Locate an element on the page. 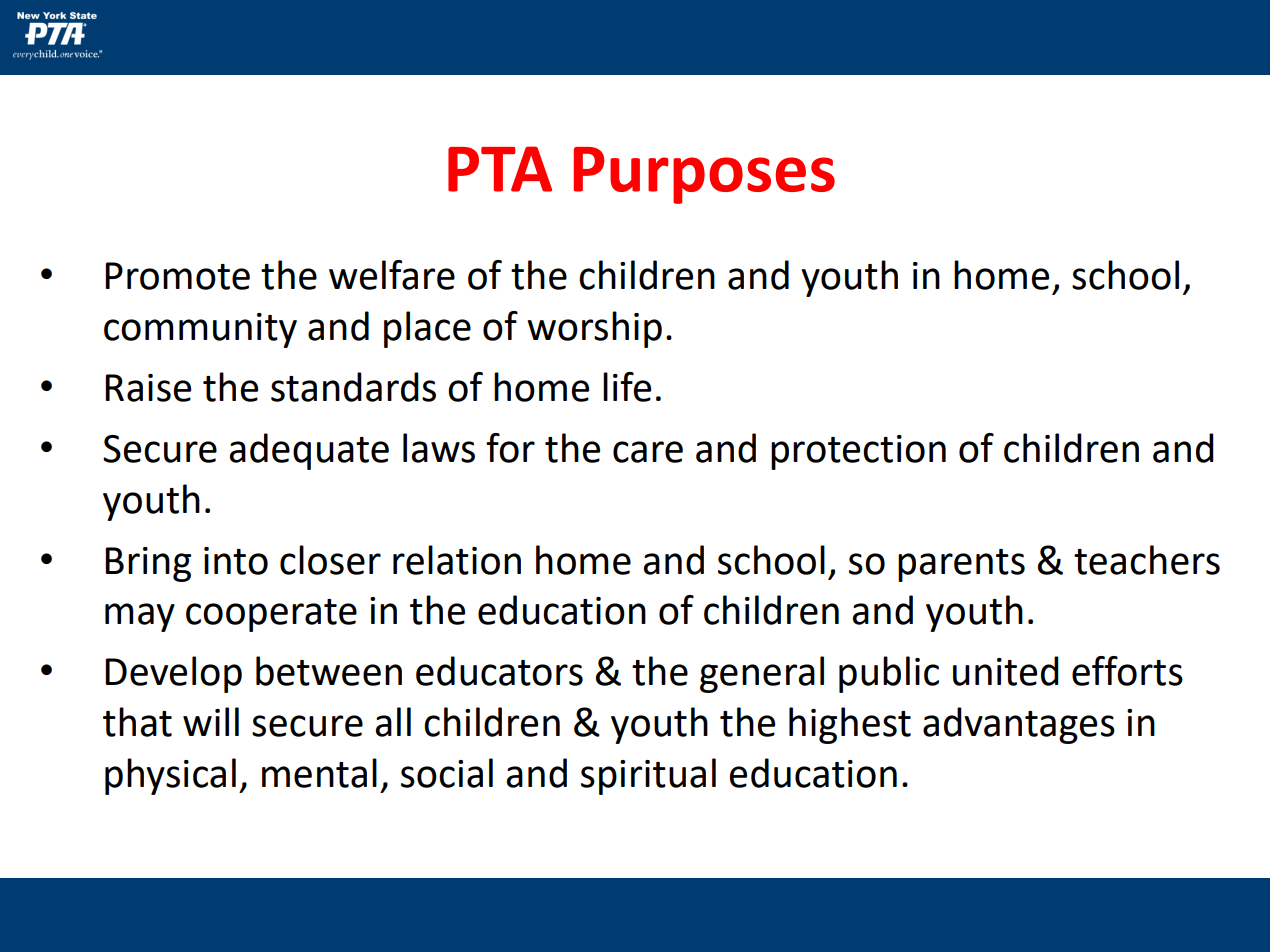 The height and width of the document is (952, 1270). spiritual is located at coordinates (648, 776).
